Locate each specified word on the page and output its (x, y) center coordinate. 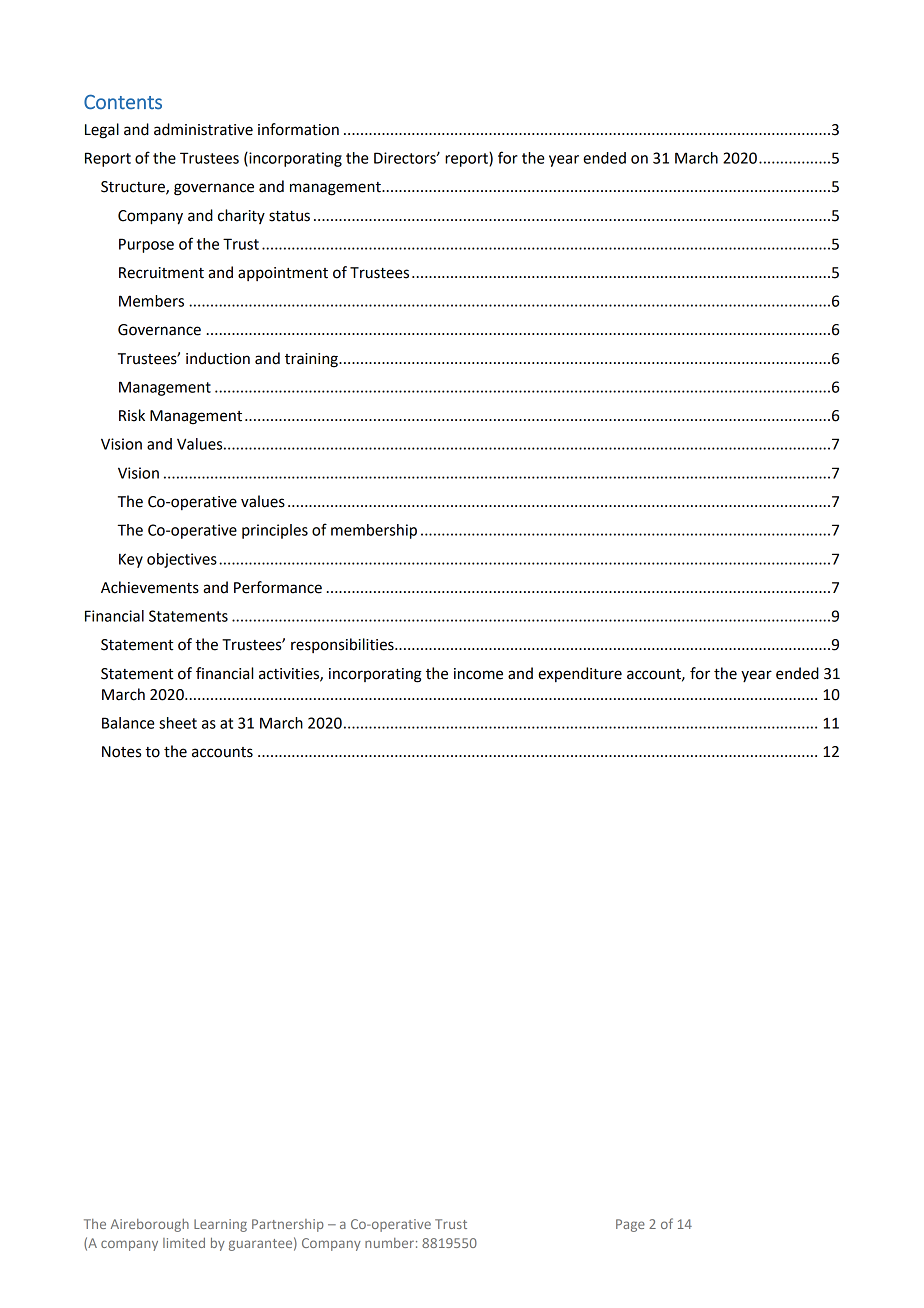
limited (184, 1243)
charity (241, 216)
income (478, 674)
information (298, 129)
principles (275, 531)
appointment (283, 274)
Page (630, 1225)
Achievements (150, 587)
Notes (121, 752)
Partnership (288, 1225)
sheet (178, 723)
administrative (203, 129)
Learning (220, 1225)
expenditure (580, 674)
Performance (278, 587)
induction (218, 358)
